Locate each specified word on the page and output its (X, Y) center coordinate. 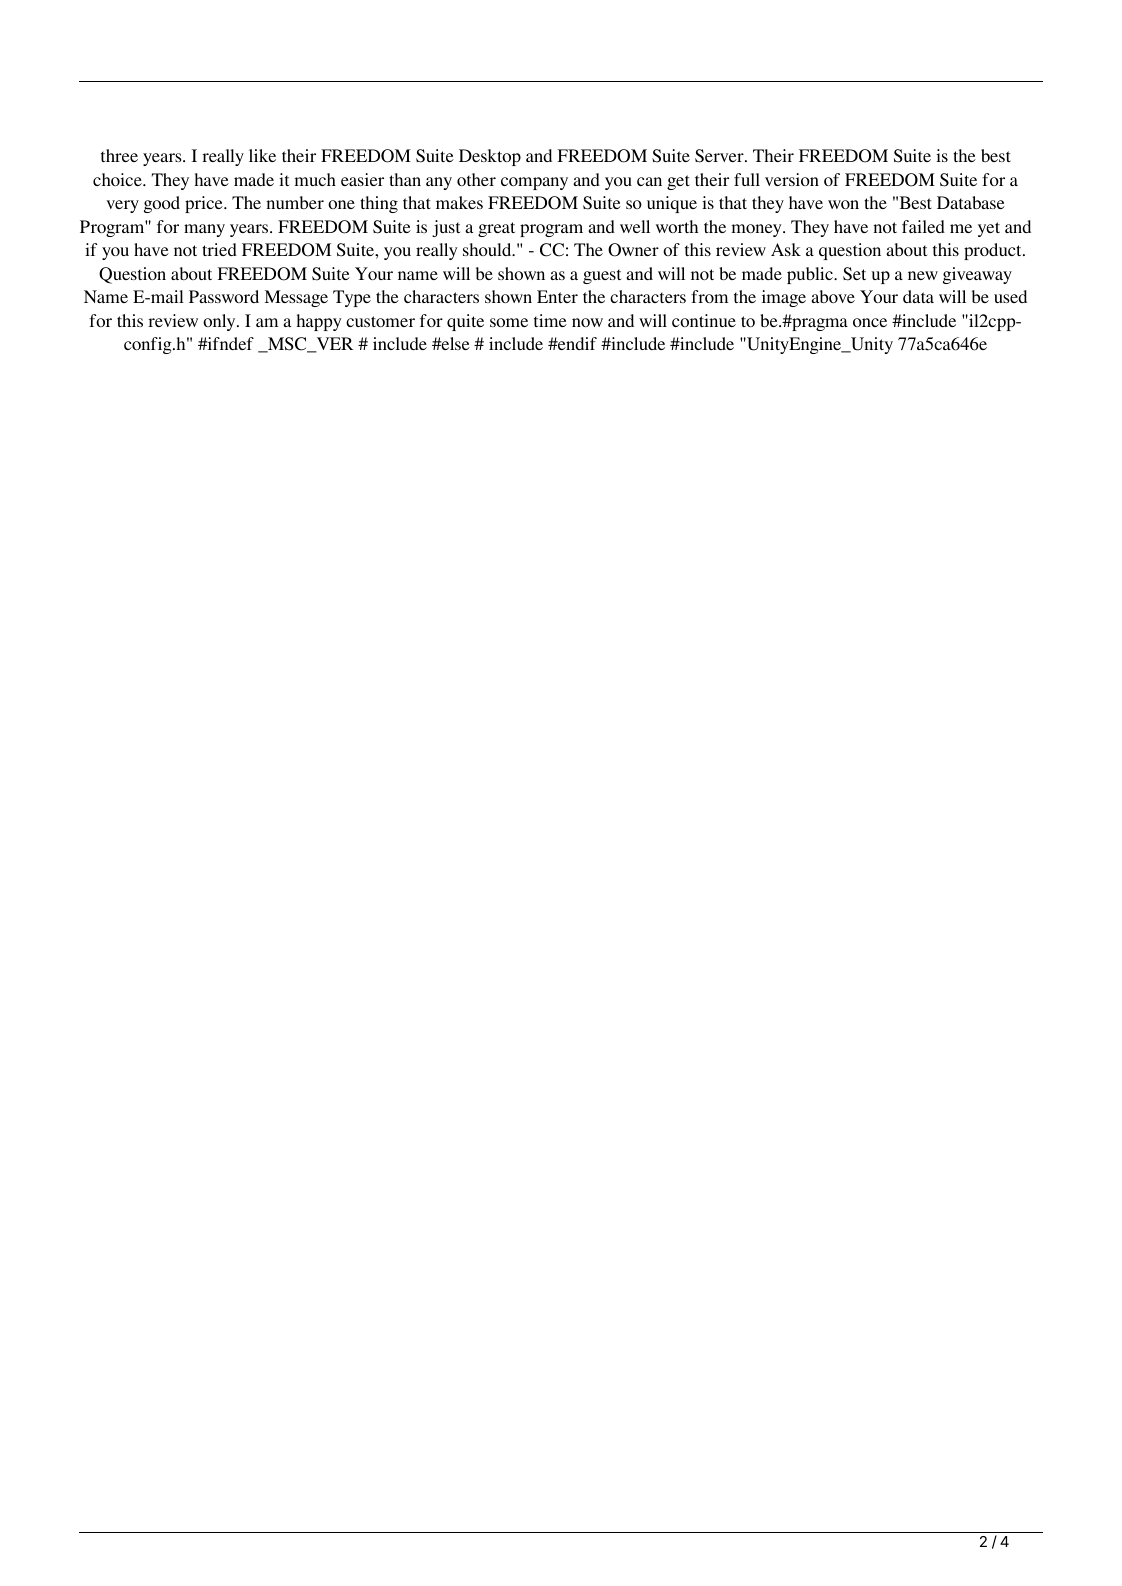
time (550, 320)
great (496, 229)
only (220, 322)
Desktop (490, 157)
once (870, 322)
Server (720, 156)
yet (989, 229)
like (262, 155)
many (204, 230)
